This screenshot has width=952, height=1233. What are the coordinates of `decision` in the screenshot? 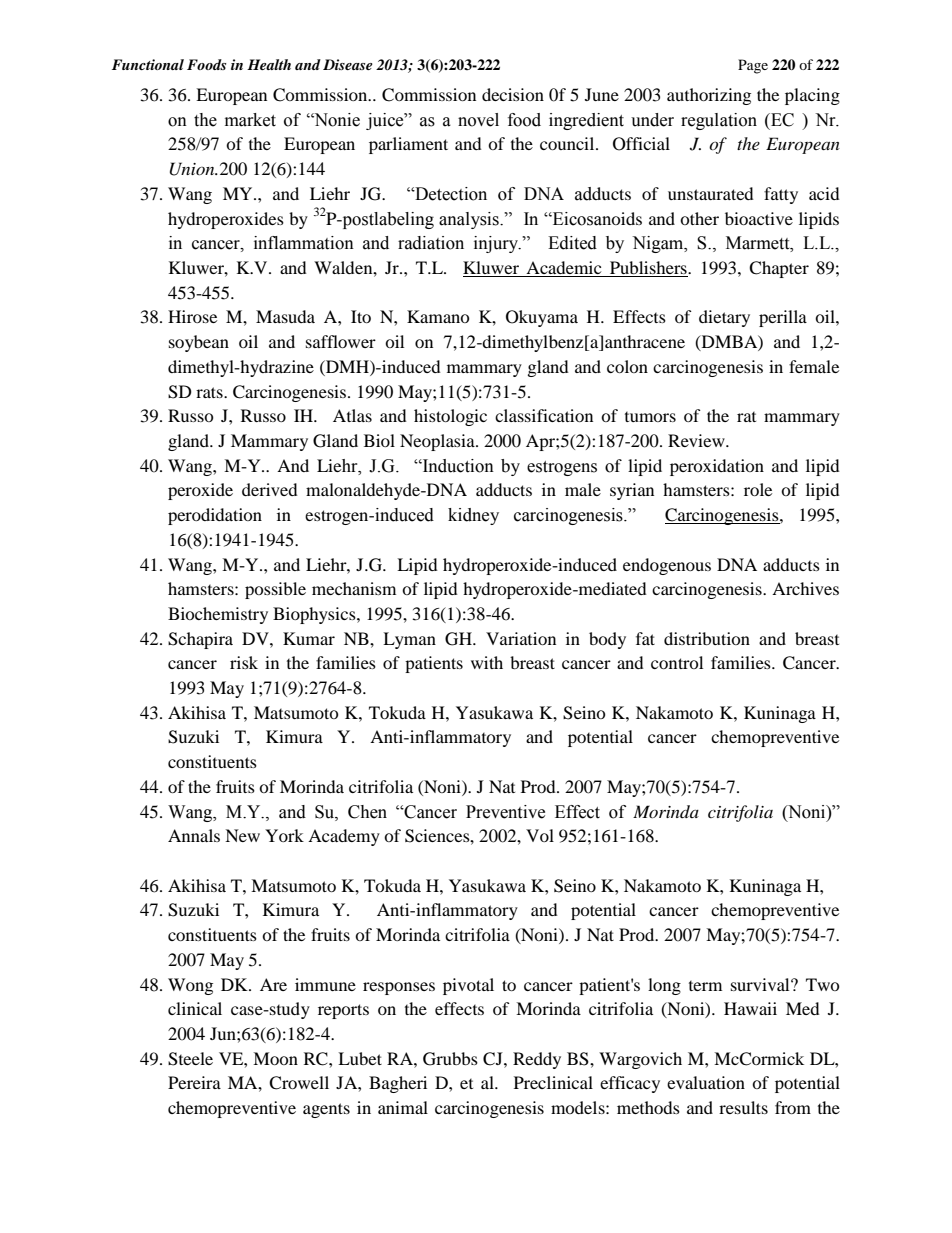 It's located at (513, 94).
